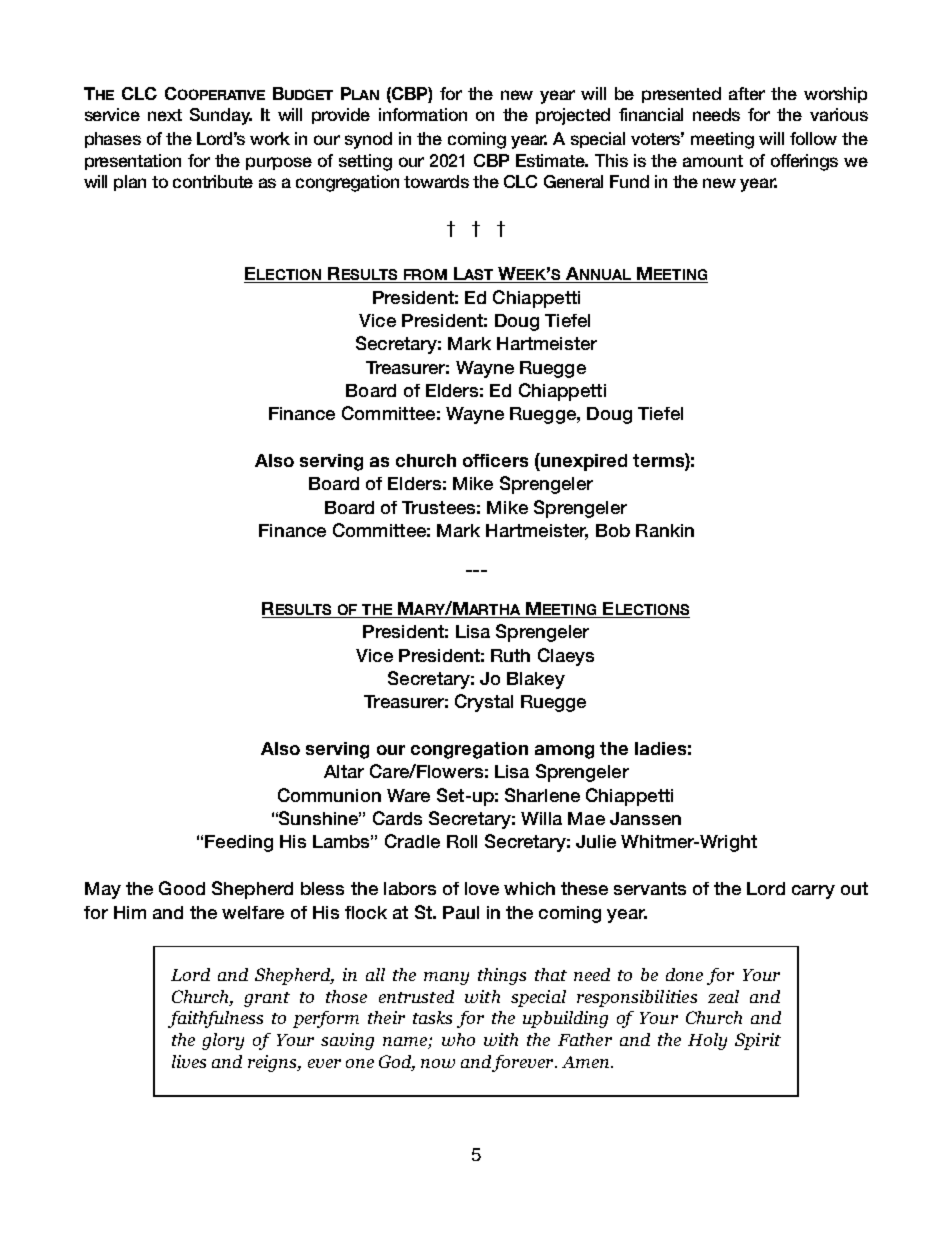 Image resolution: width=952 pixels, height=1233 pixels. I want to click on Feeding, so click(239, 843).
